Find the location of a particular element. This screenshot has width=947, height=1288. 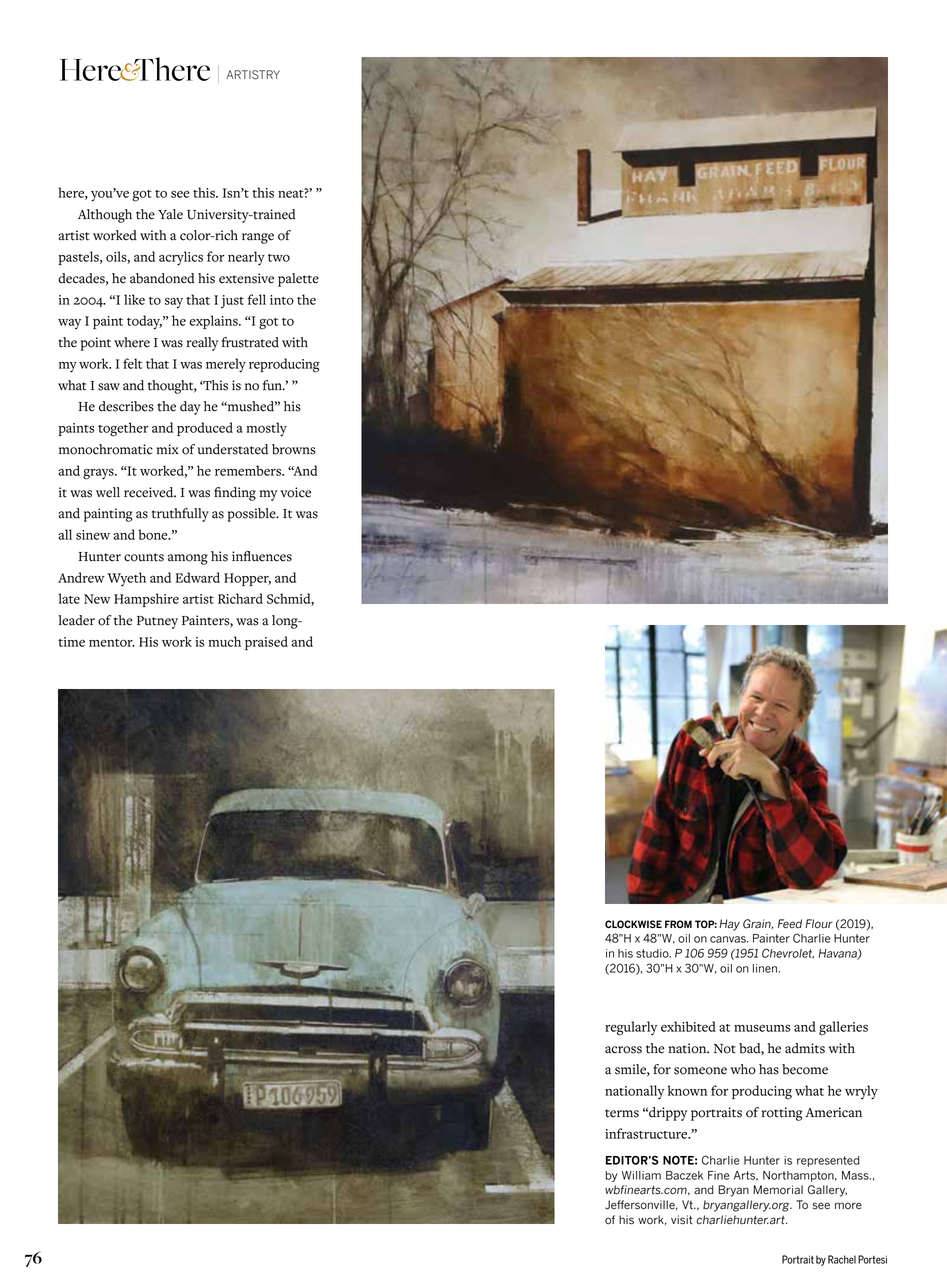

much is located at coordinates (224, 641).
